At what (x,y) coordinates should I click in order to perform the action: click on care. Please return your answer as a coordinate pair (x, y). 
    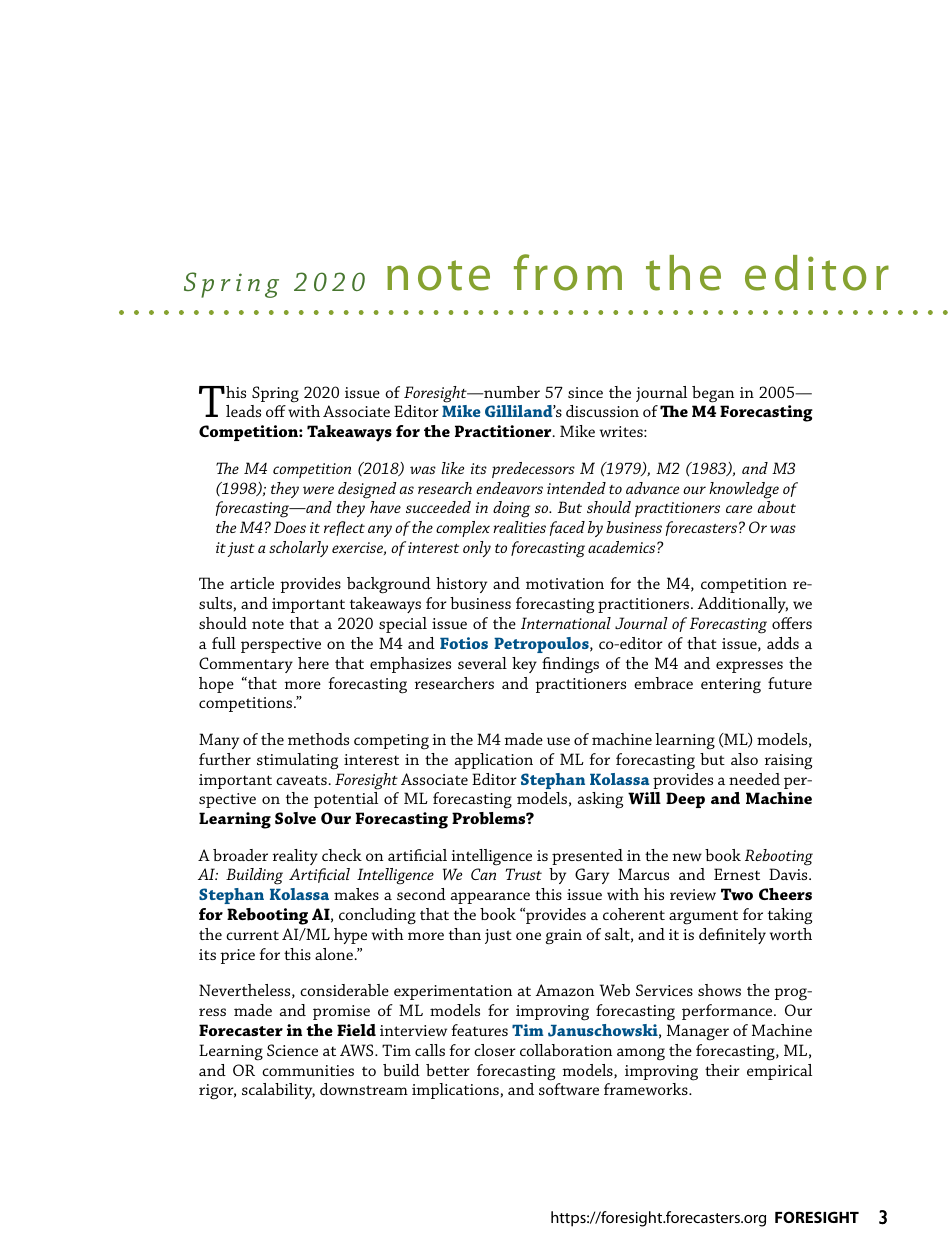
    Looking at the image, I should click on (739, 509).
